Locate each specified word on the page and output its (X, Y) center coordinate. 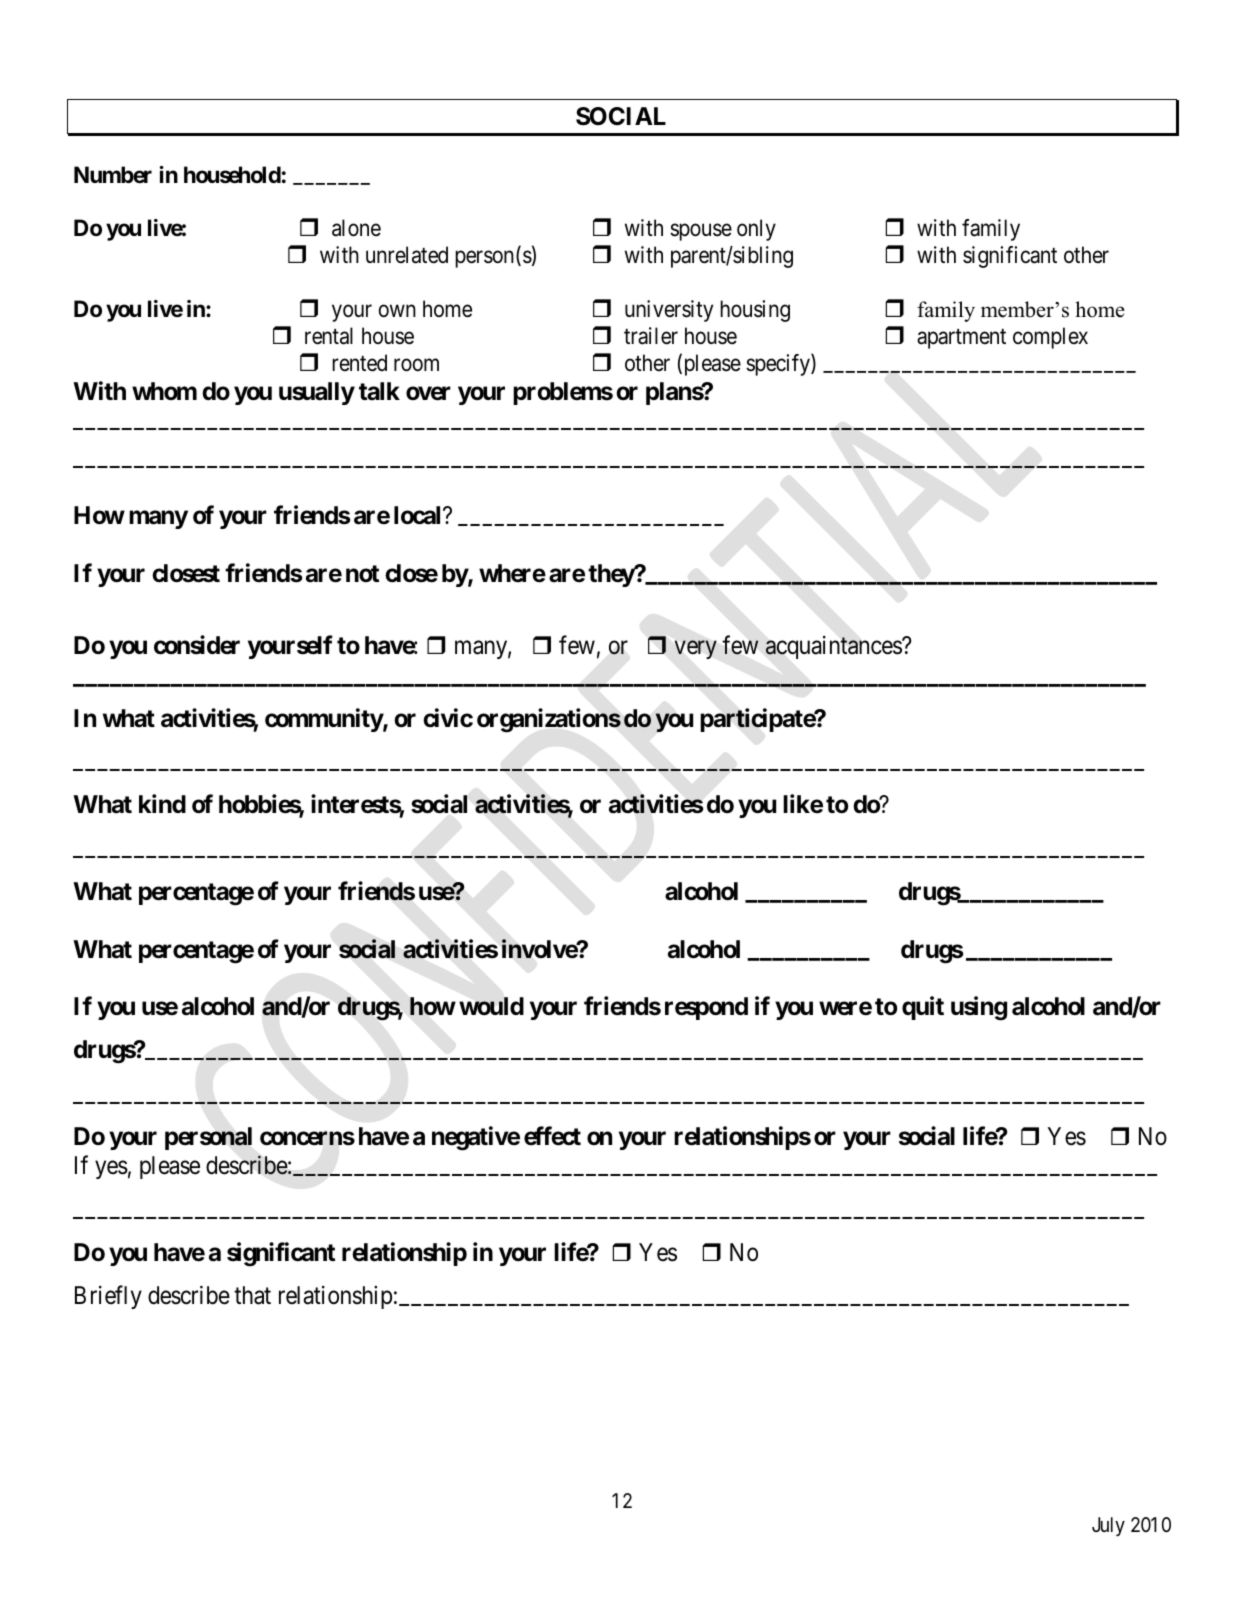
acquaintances (834, 647)
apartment (961, 339)
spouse (701, 232)
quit (923, 1008)
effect (552, 1136)
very (696, 650)
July (1108, 1526)
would (491, 1006)
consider (197, 645)
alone (356, 228)
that (252, 1295)
